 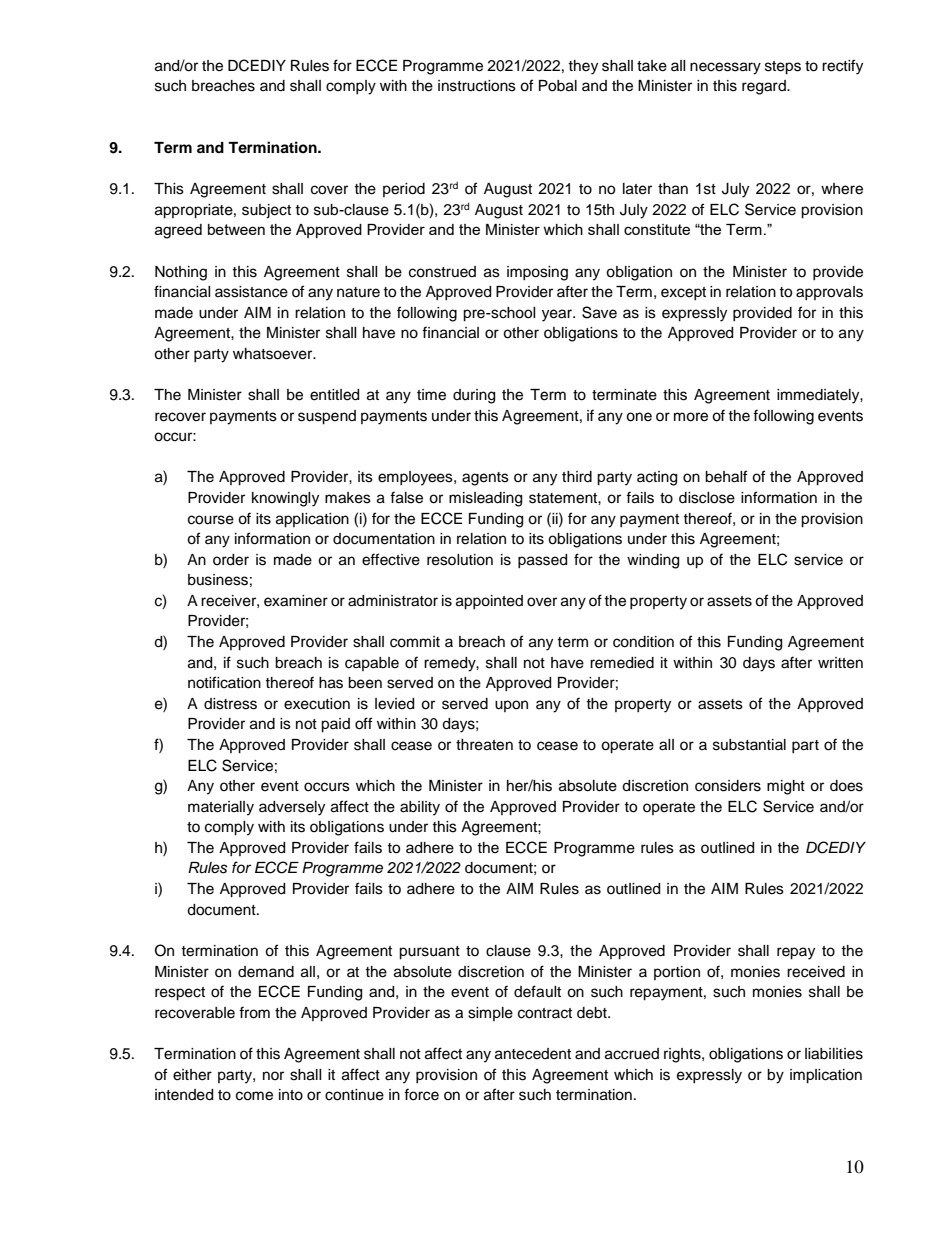 What do you see at coordinates (231, 560) in the page?
I see `order` at bounding box center [231, 560].
